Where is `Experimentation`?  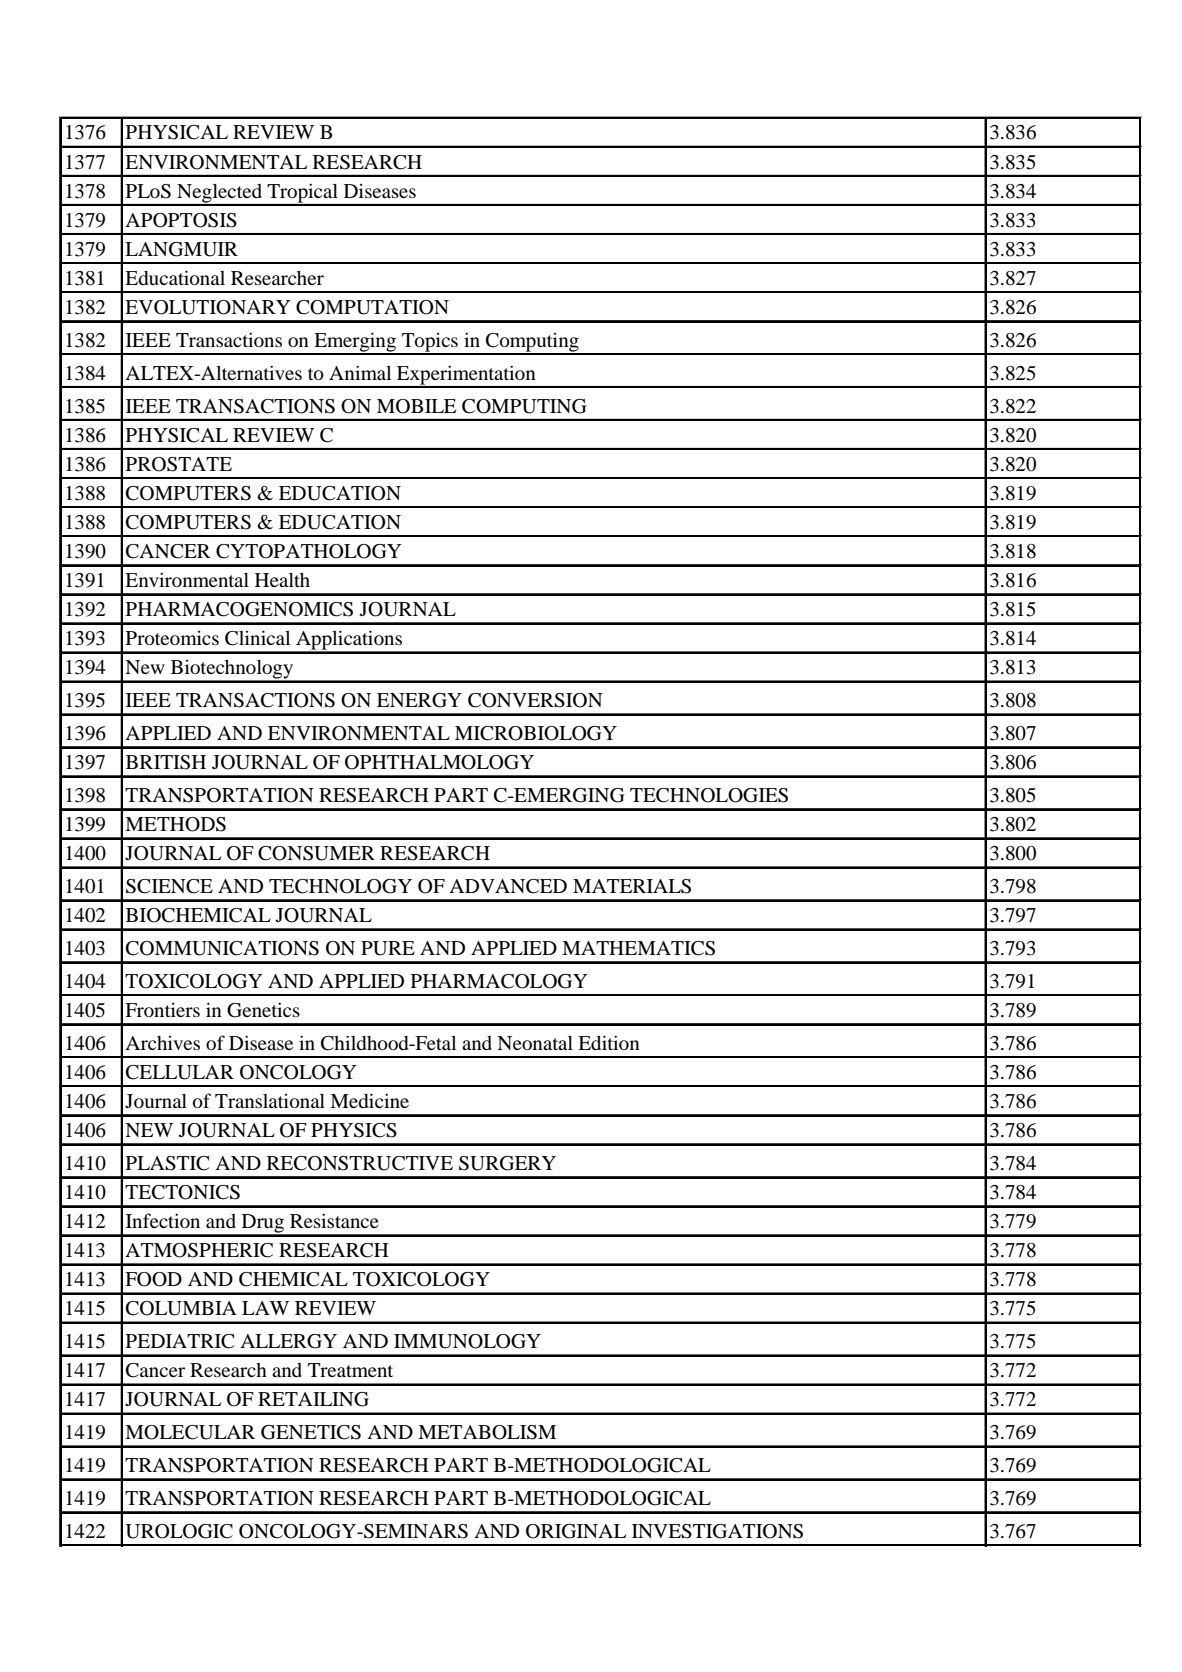 Experimentation is located at coordinates (466, 376).
